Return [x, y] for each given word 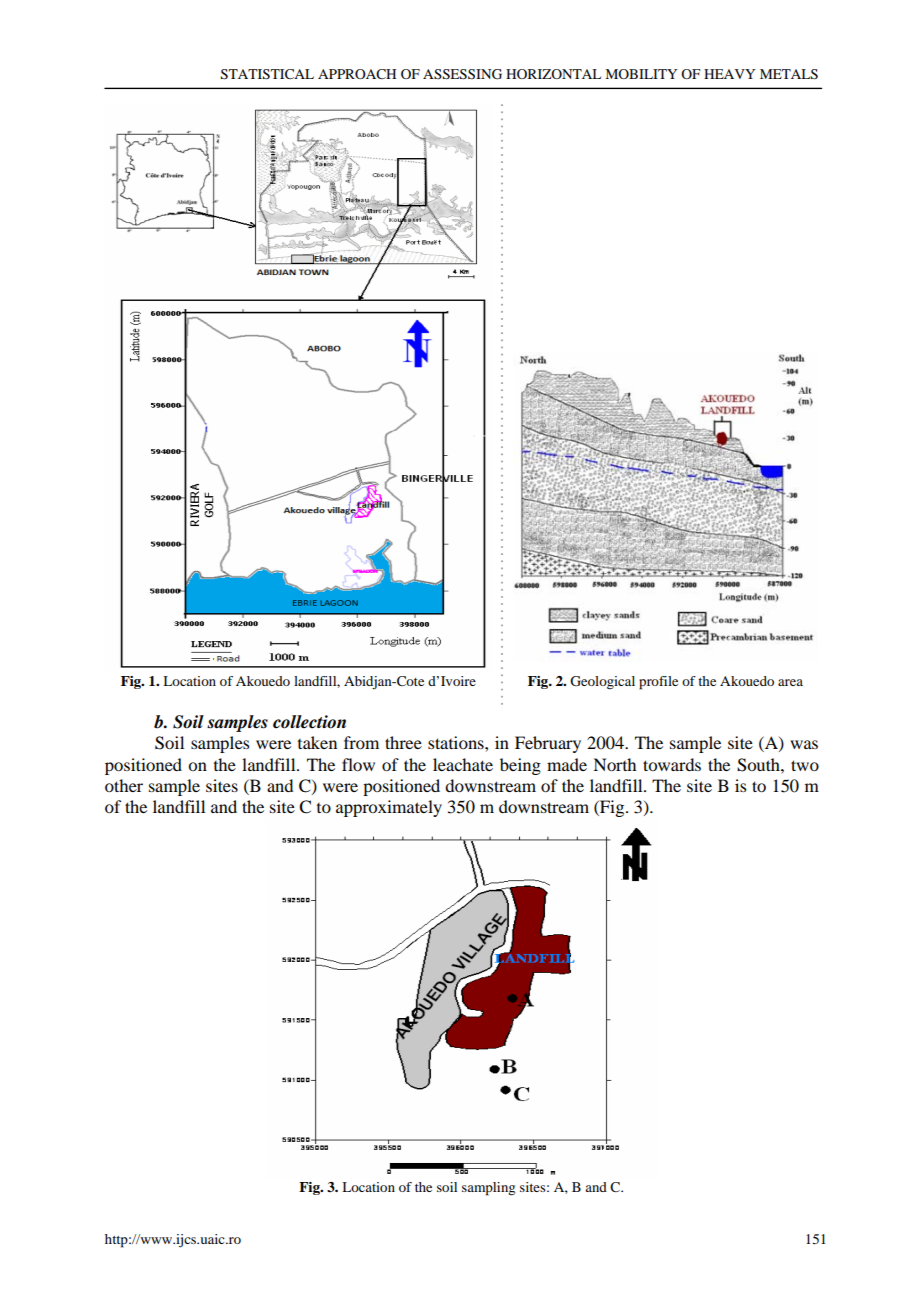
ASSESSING [462, 74]
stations [457, 742]
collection [309, 722]
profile [658, 683]
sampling [488, 1189]
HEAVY [729, 74]
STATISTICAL [267, 74]
